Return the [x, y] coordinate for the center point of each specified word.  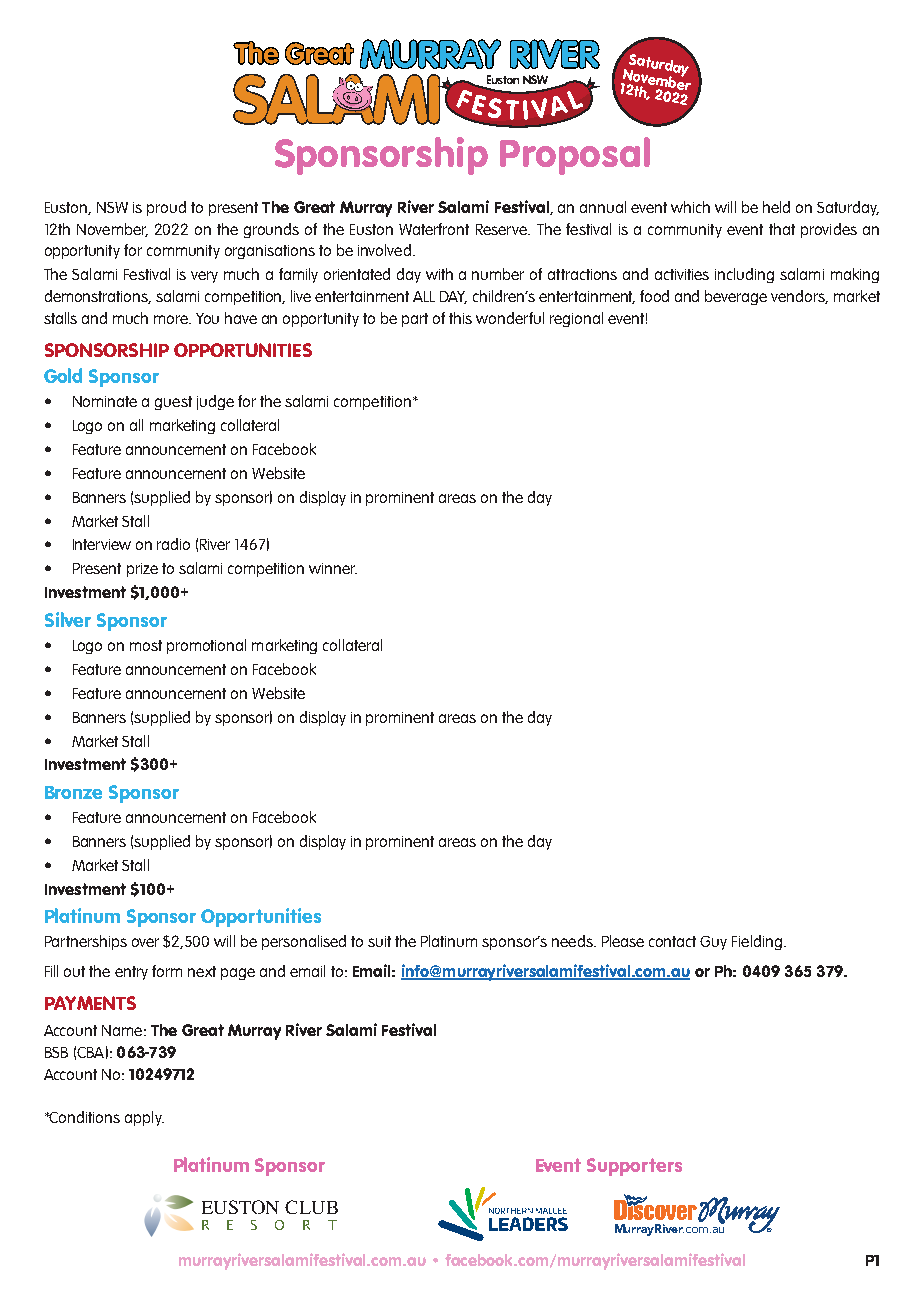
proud [166, 208]
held [776, 207]
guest [173, 403]
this [460, 318]
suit [379, 941]
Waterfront [434, 229]
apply [144, 1118]
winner [333, 568]
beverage [736, 297]
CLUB [311, 1207]
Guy [713, 943]
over [145, 942]
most [146, 645]
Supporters [634, 1167]
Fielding [757, 942]
